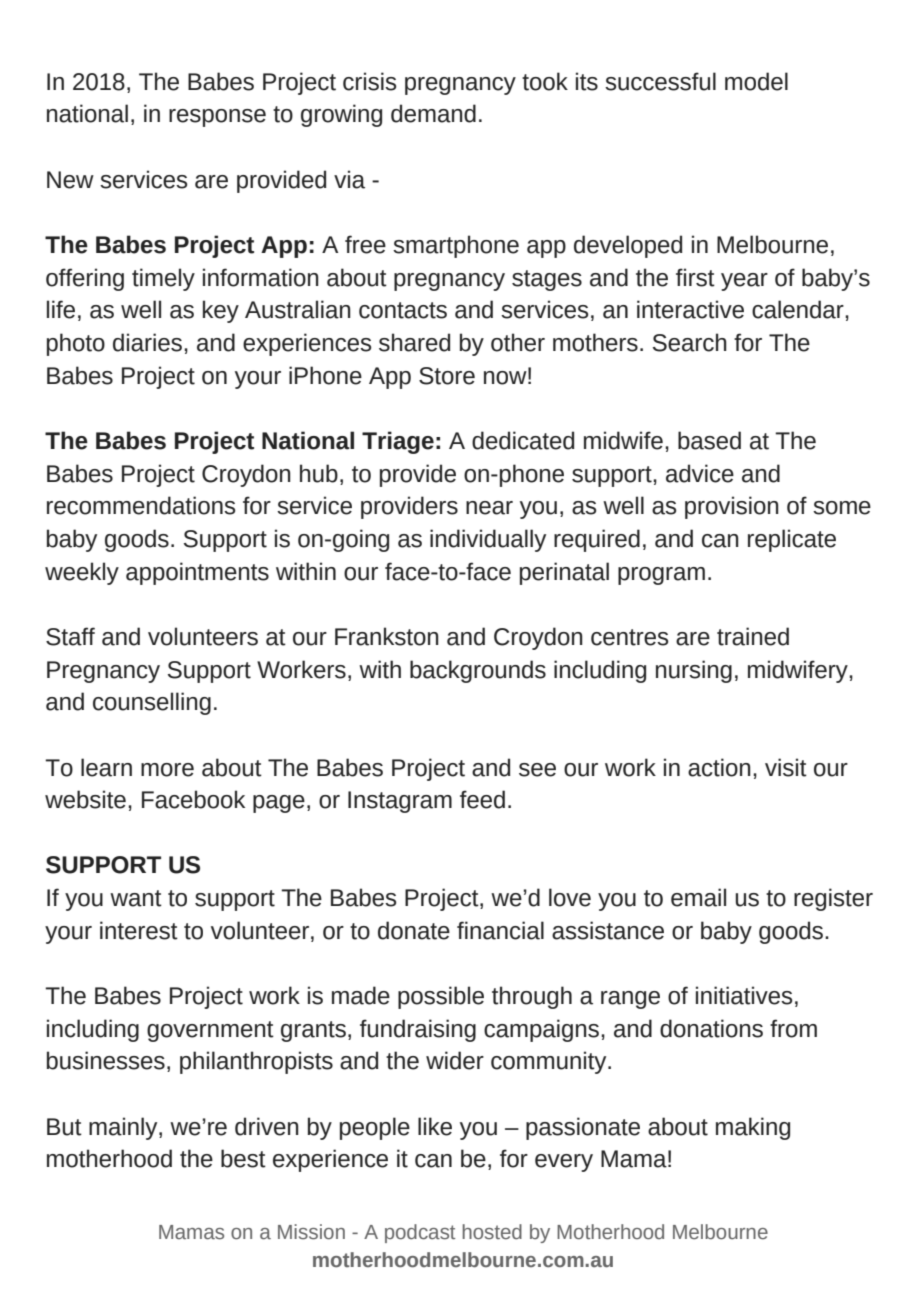 This page has height=1308, width=924. Describe the element at coordinates (217, 118) in the page. I see `response` at that location.
